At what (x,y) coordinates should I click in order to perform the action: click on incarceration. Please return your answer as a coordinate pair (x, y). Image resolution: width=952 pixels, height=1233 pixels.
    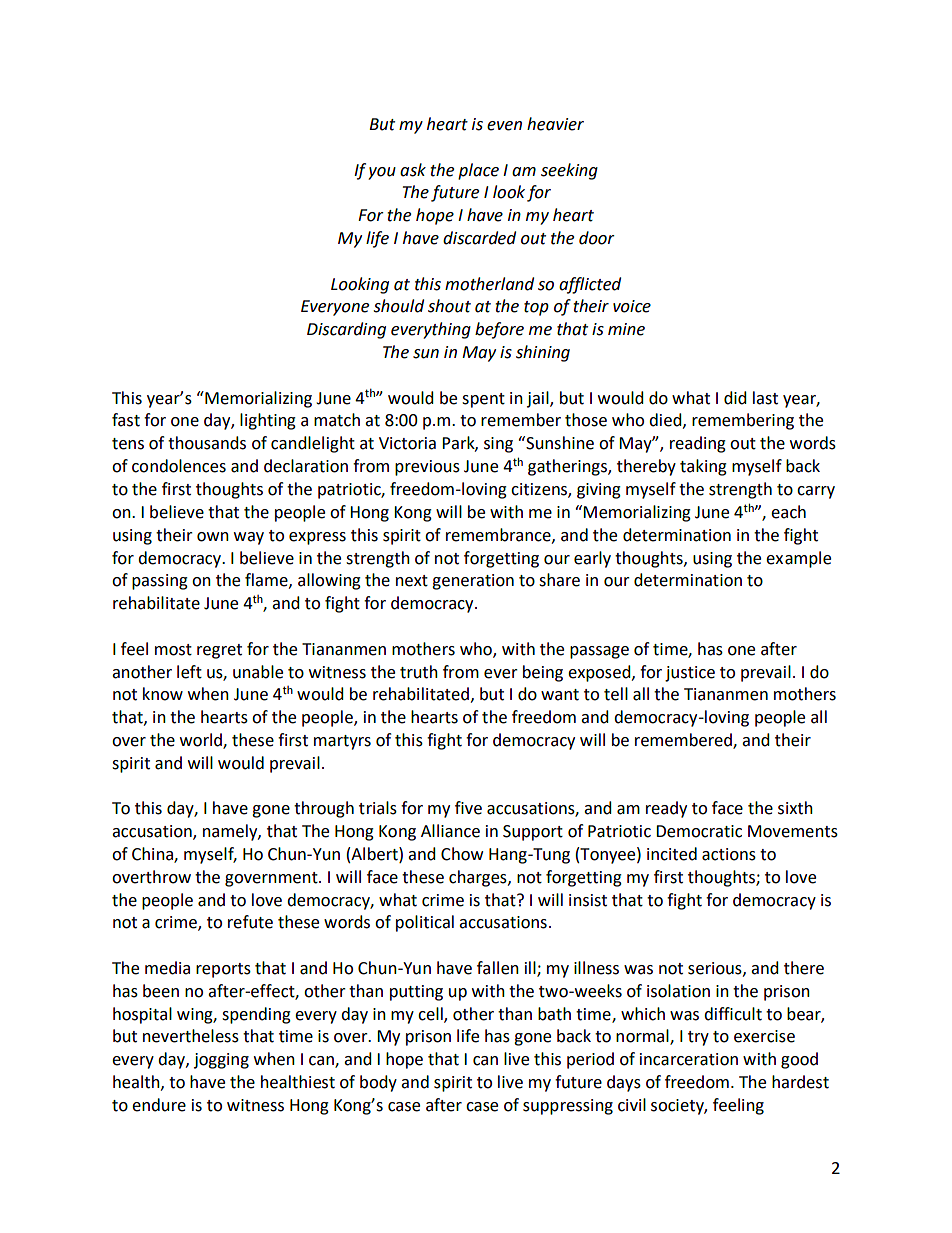
    Looking at the image, I should click on (689, 1059).
